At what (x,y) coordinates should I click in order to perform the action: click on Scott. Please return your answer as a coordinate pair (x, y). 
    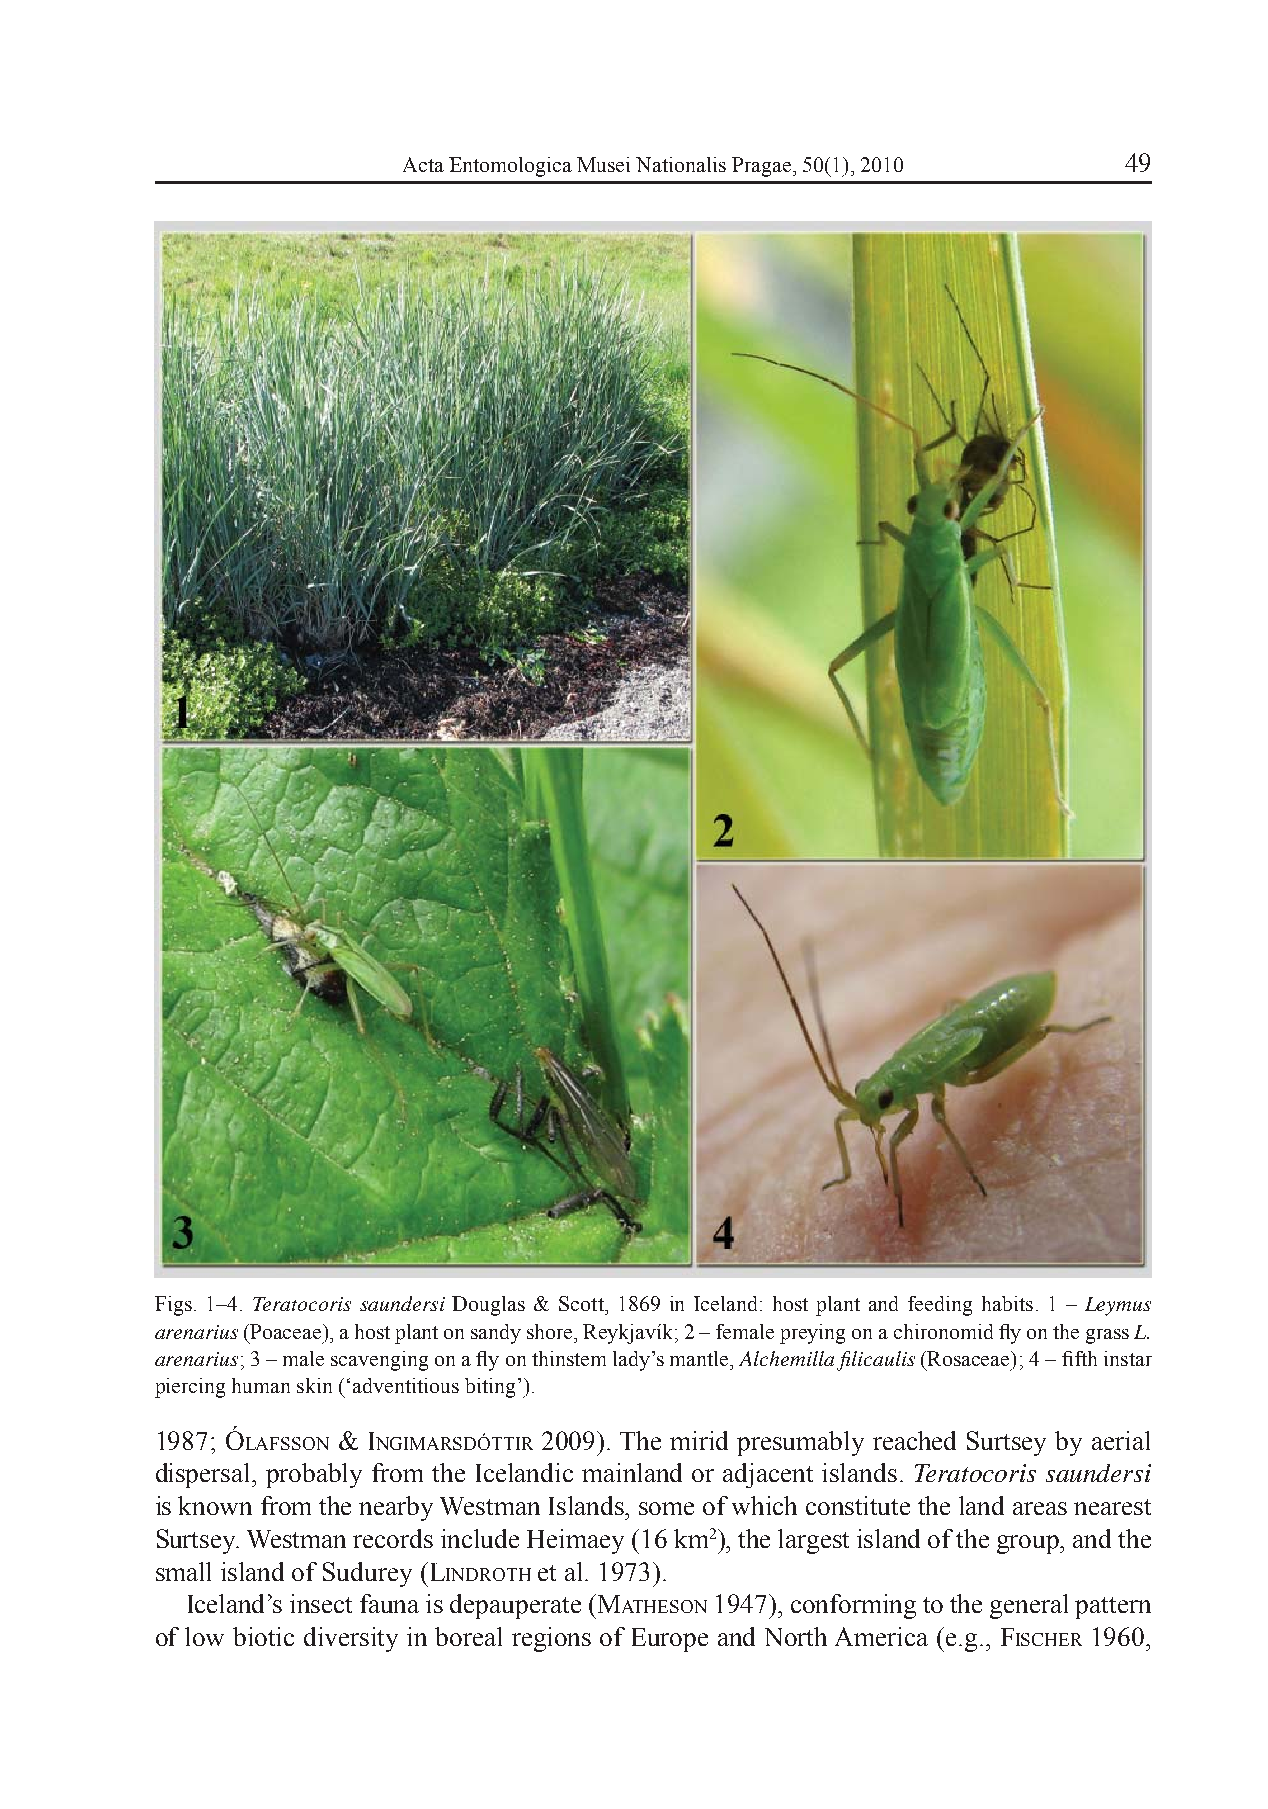
    Looking at the image, I should click on (582, 1303).
